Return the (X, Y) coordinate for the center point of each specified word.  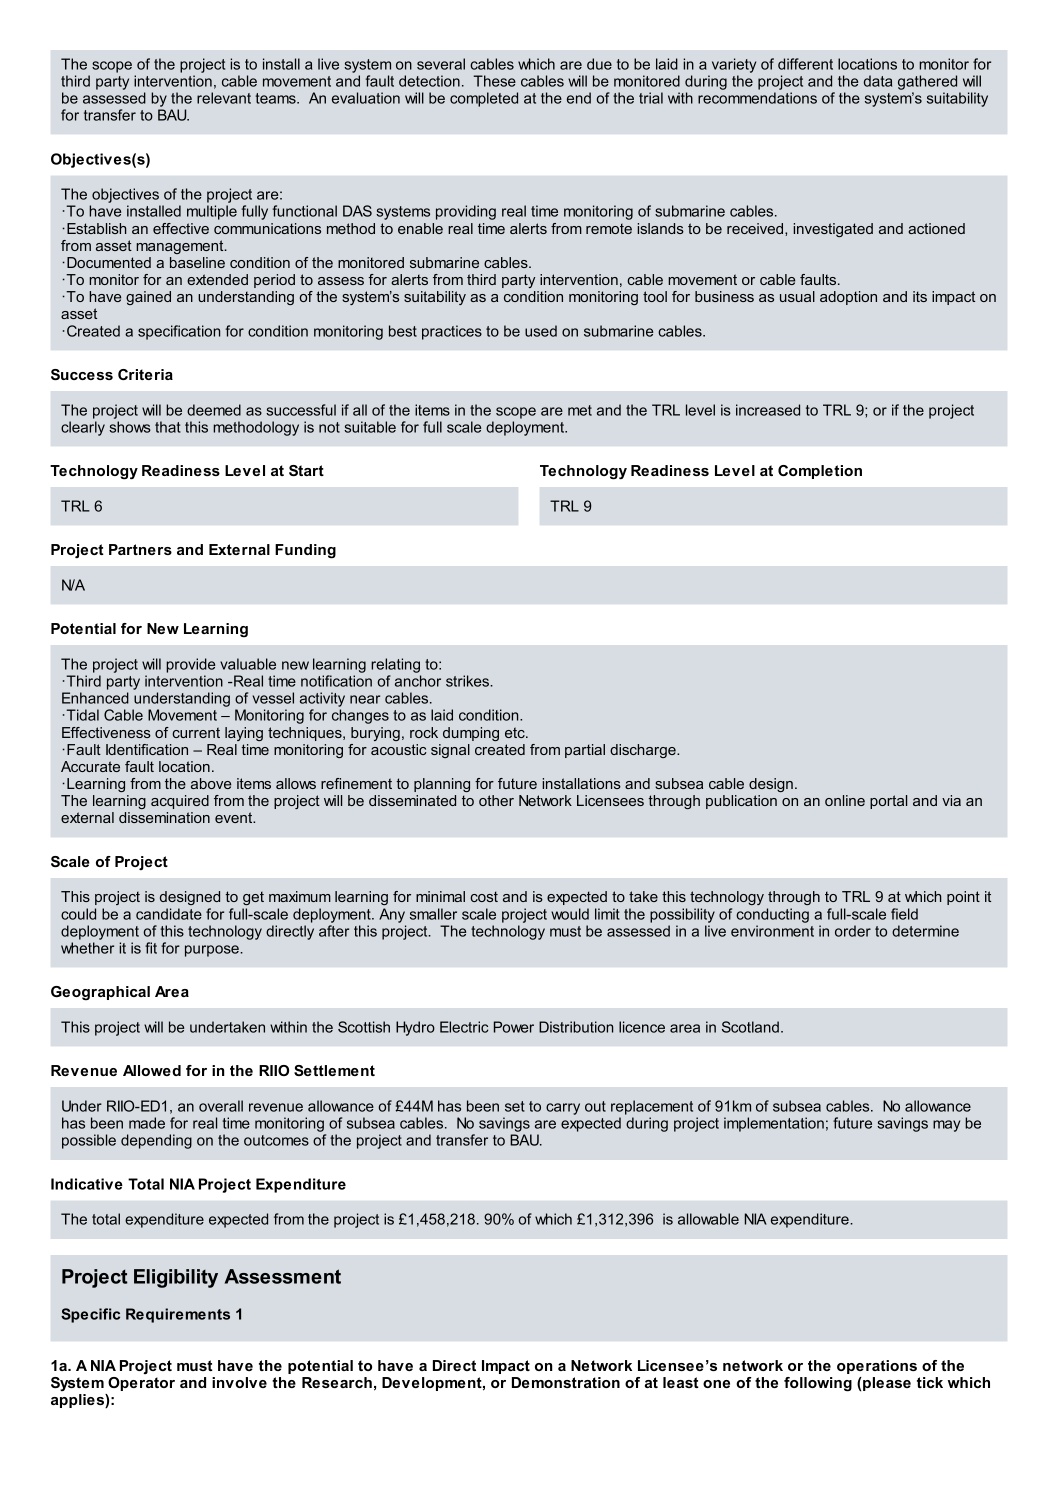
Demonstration (566, 1382)
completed (484, 99)
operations (877, 1367)
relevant (224, 98)
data (878, 81)
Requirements (178, 1315)
